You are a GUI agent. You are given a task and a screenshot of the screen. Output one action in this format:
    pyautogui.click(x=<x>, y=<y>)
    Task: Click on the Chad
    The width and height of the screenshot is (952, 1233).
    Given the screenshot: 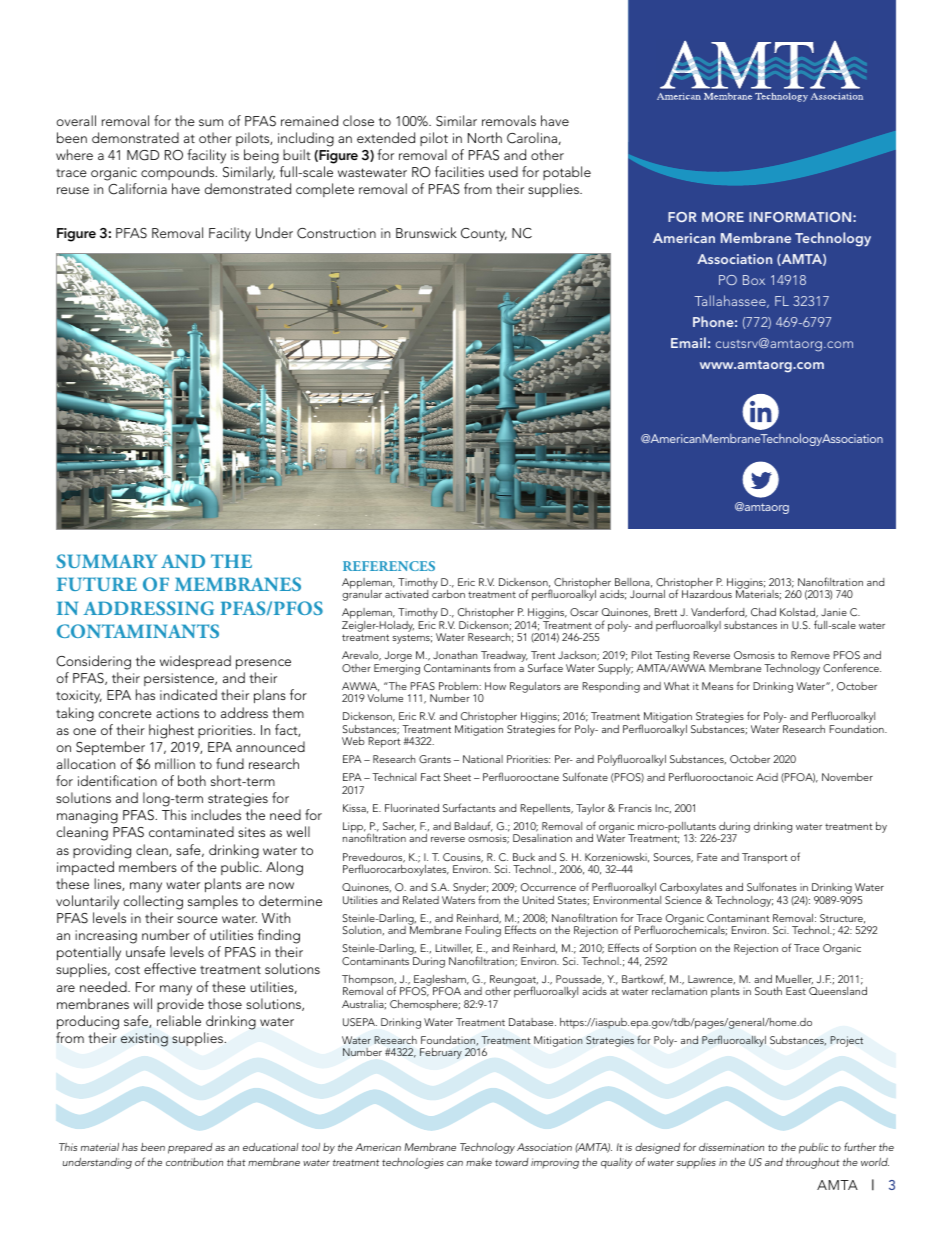 What is the action you would take?
    pyautogui.click(x=763, y=612)
